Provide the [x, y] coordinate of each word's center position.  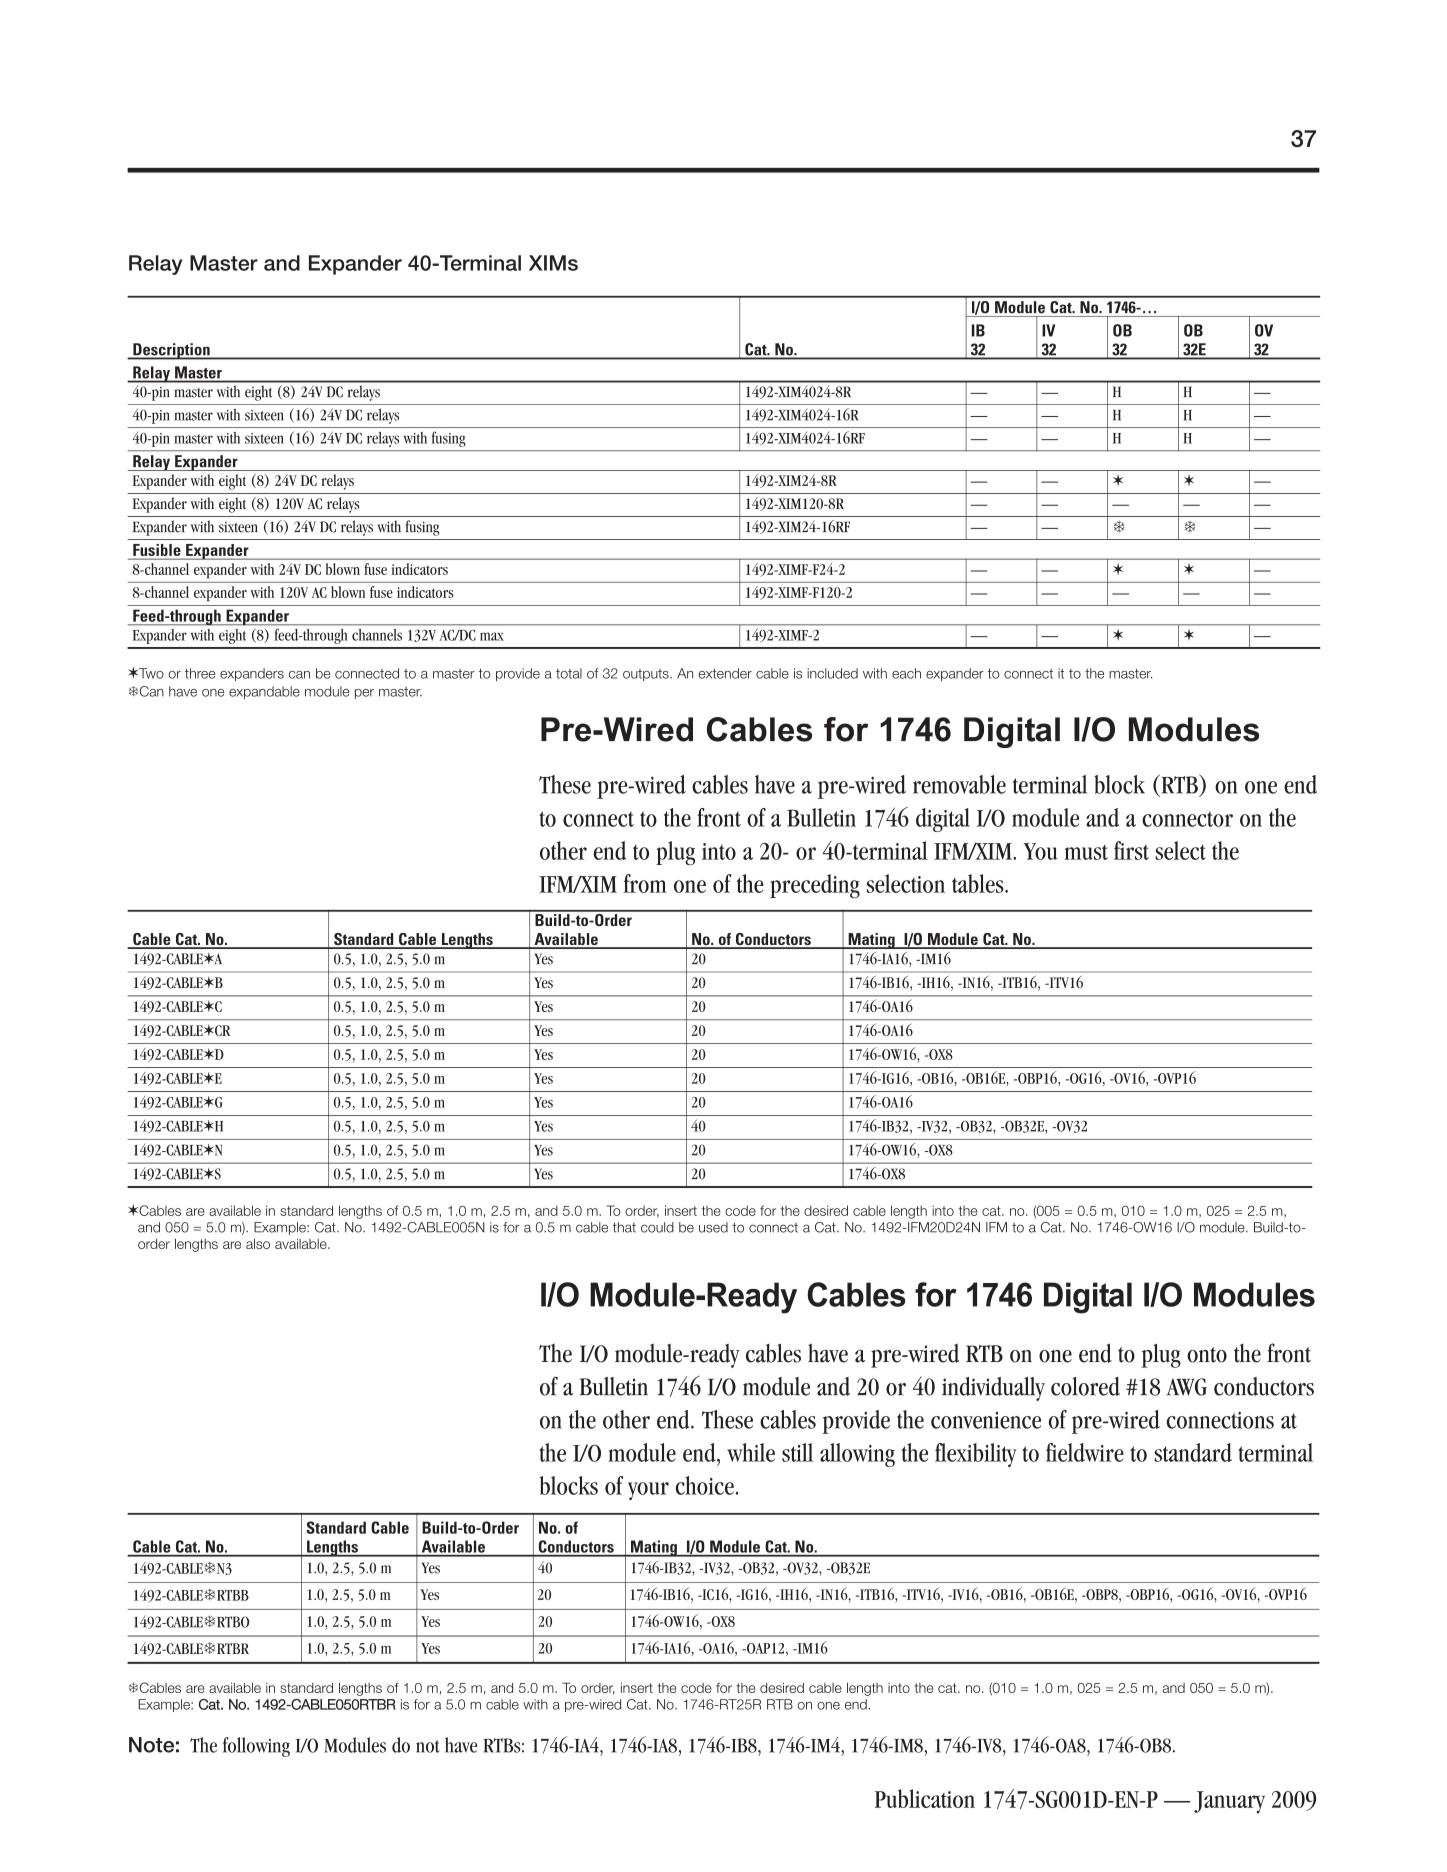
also [258, 1243]
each [906, 673]
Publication [925, 1798]
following [256, 1747]
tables [979, 883]
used [713, 1227]
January [1229, 1802]
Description [171, 351]
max [492, 636]
